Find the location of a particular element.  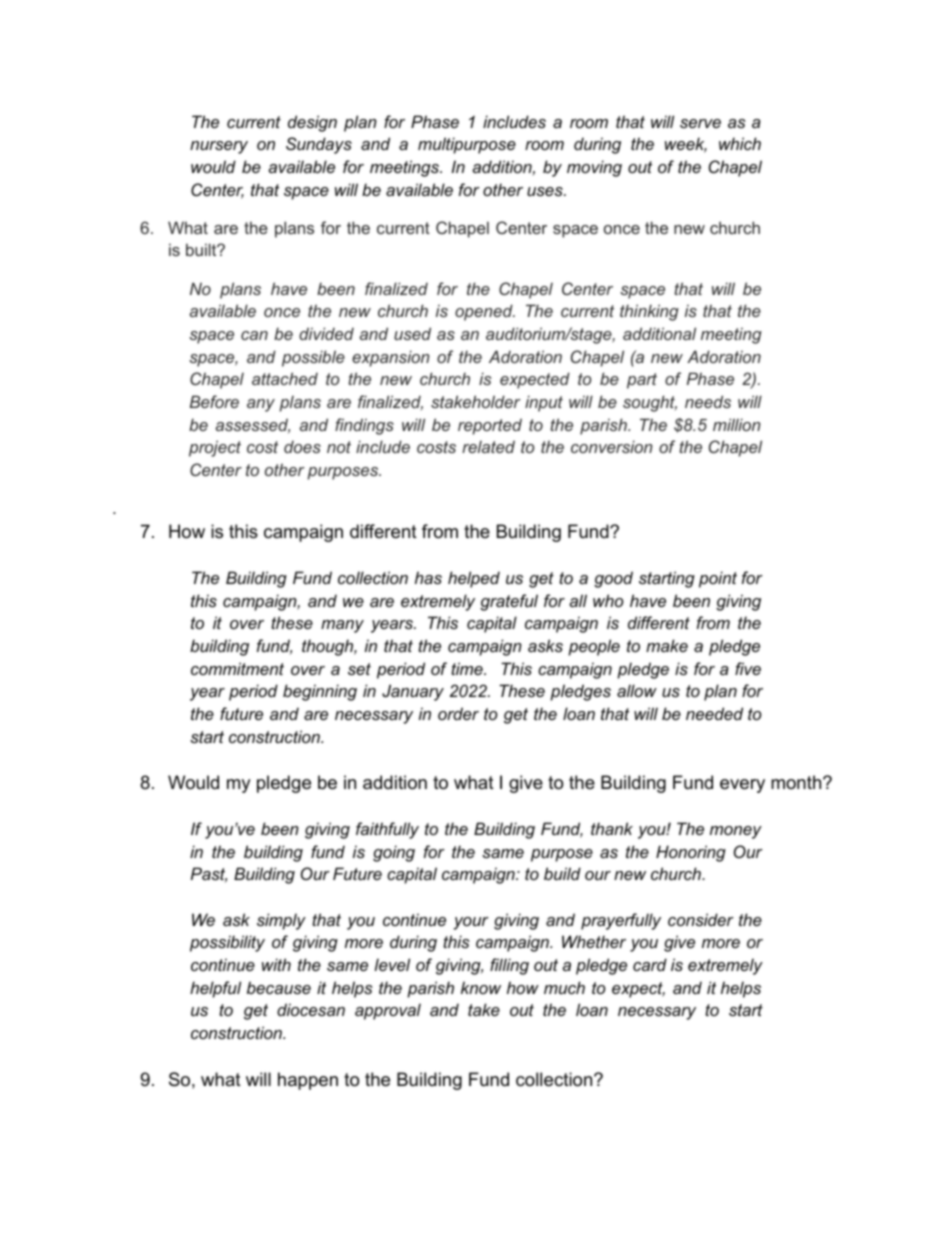

uses is located at coordinates (546, 191).
